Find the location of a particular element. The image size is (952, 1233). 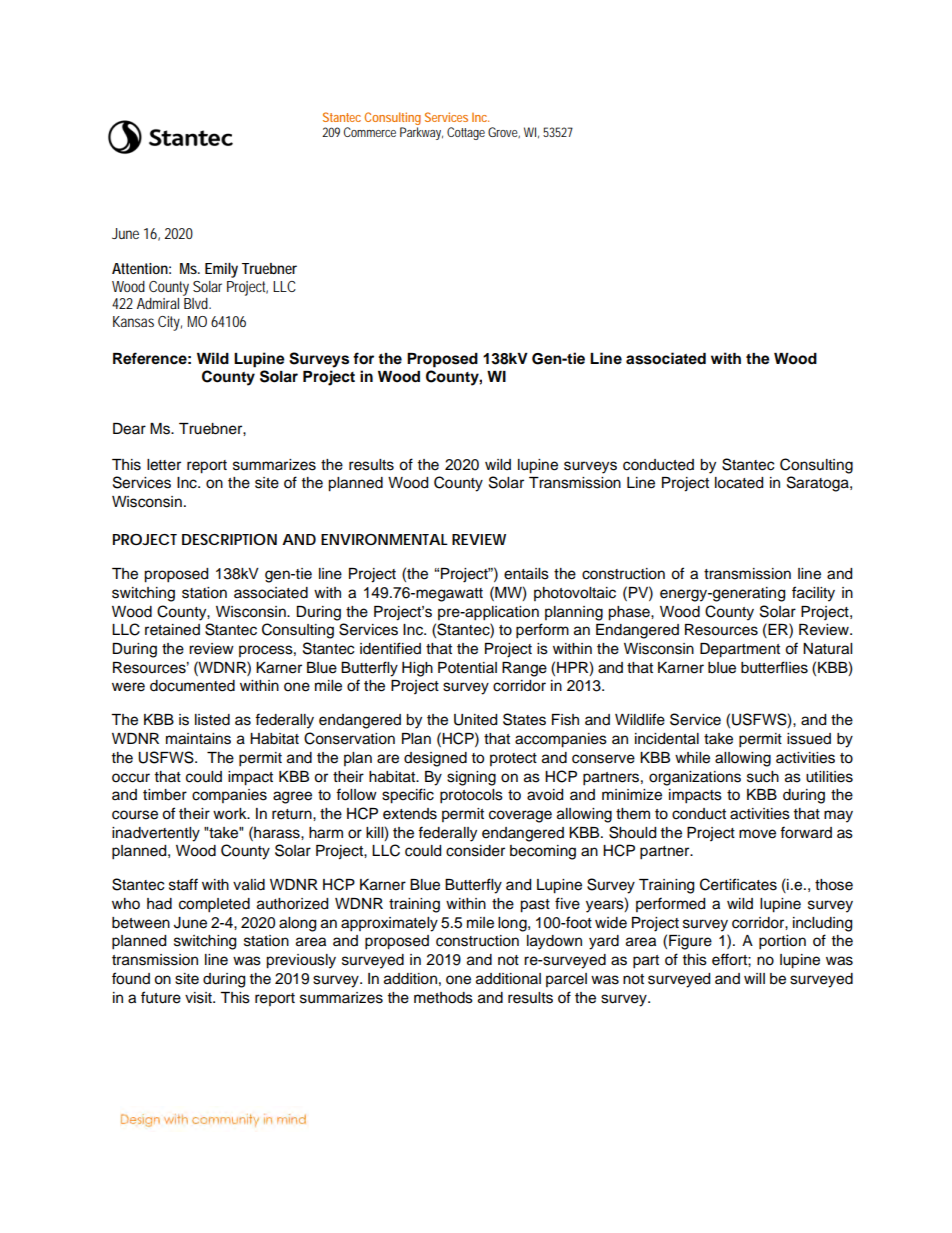

entails is located at coordinates (526, 574).
